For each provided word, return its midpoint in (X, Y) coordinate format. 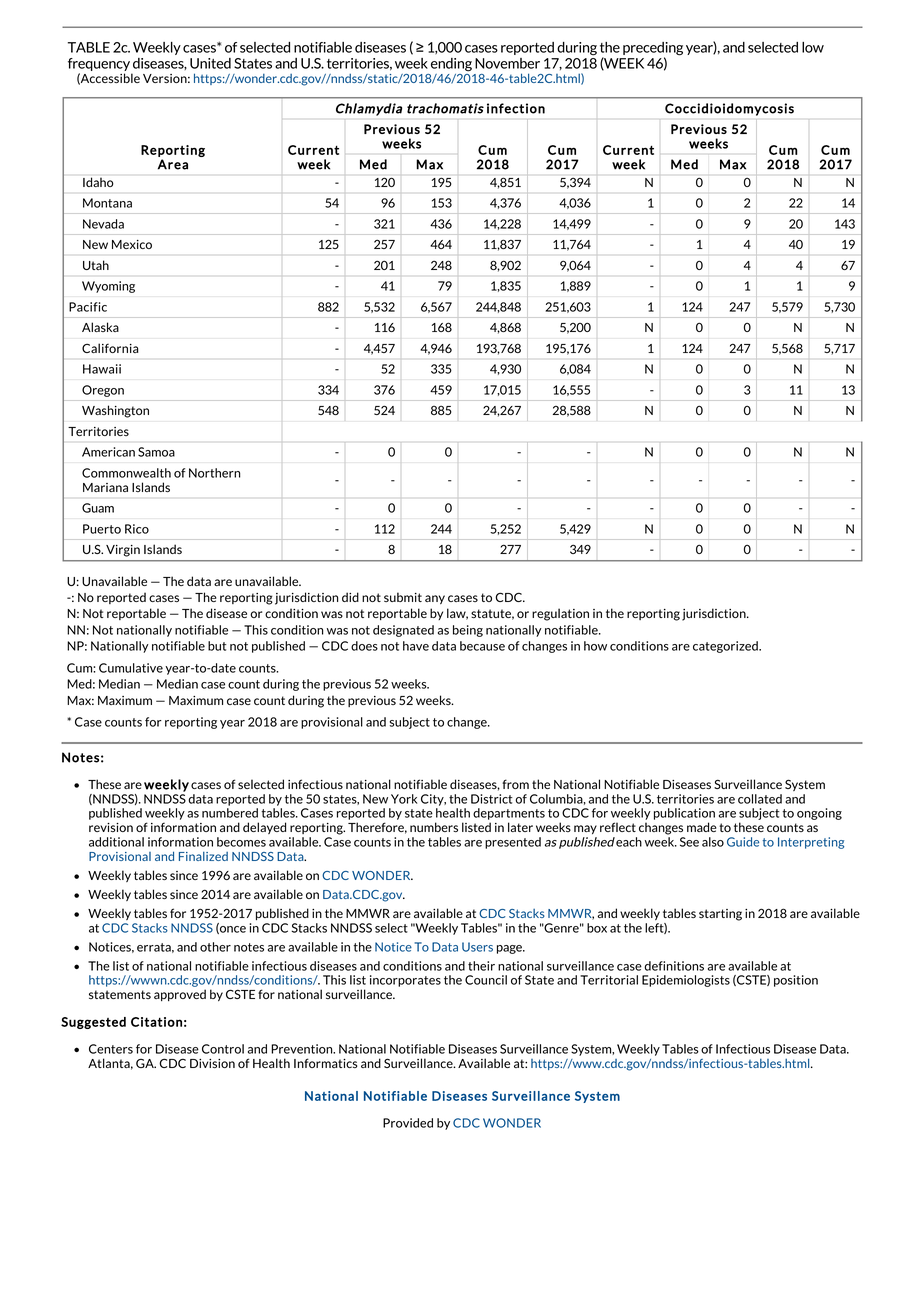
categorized (726, 647)
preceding (653, 50)
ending (451, 65)
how (595, 646)
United (210, 63)
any (435, 599)
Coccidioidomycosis (729, 109)
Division (212, 1063)
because (482, 646)
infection (516, 108)
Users (477, 947)
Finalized (203, 856)
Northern (214, 473)
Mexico (132, 244)
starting (720, 915)
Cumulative (131, 668)
